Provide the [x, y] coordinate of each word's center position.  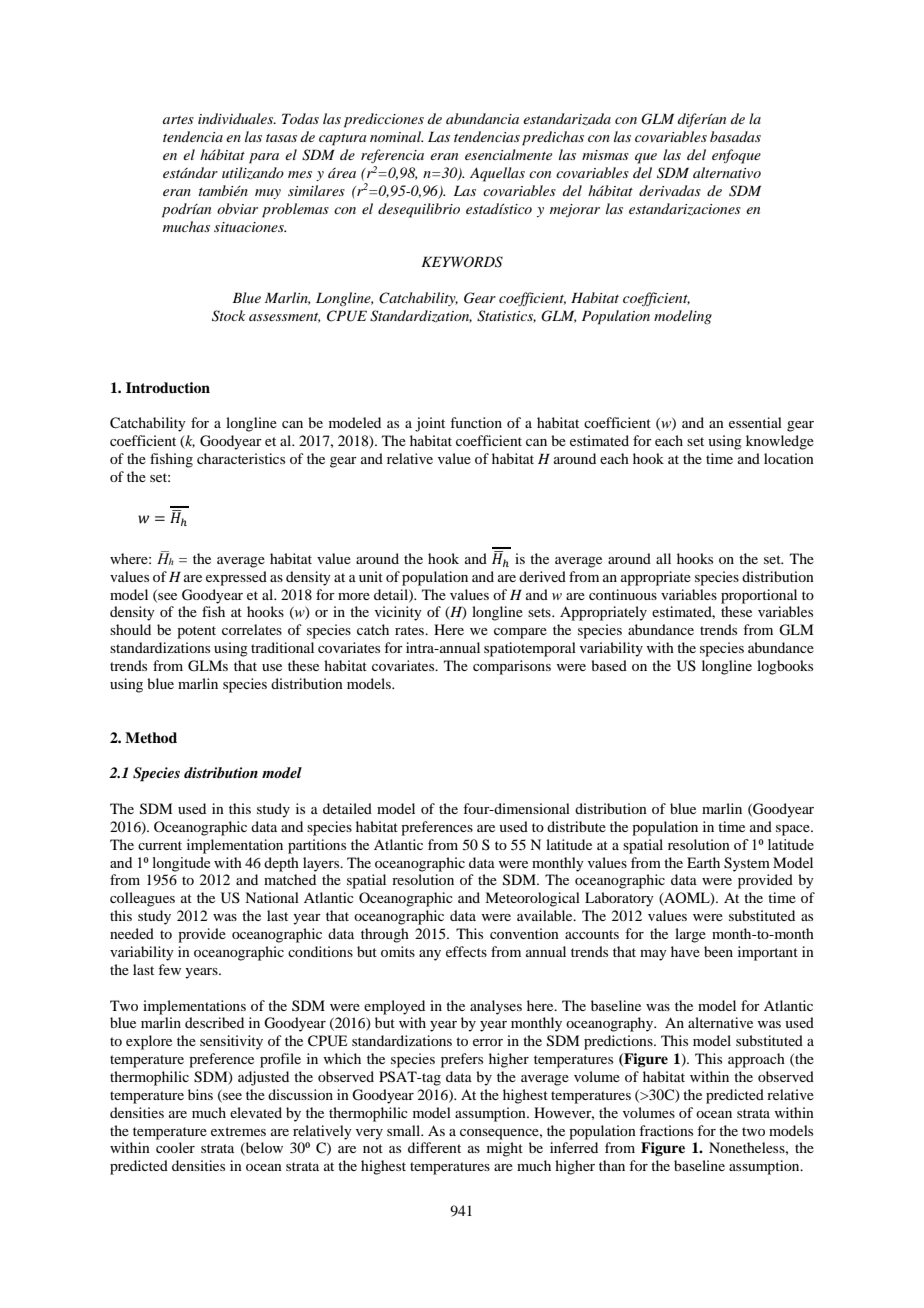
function [476, 422]
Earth [703, 862]
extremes [238, 1131]
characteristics [241, 458]
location [789, 458]
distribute [576, 826]
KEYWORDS [462, 262]
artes [178, 120]
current [160, 845]
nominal [396, 136]
